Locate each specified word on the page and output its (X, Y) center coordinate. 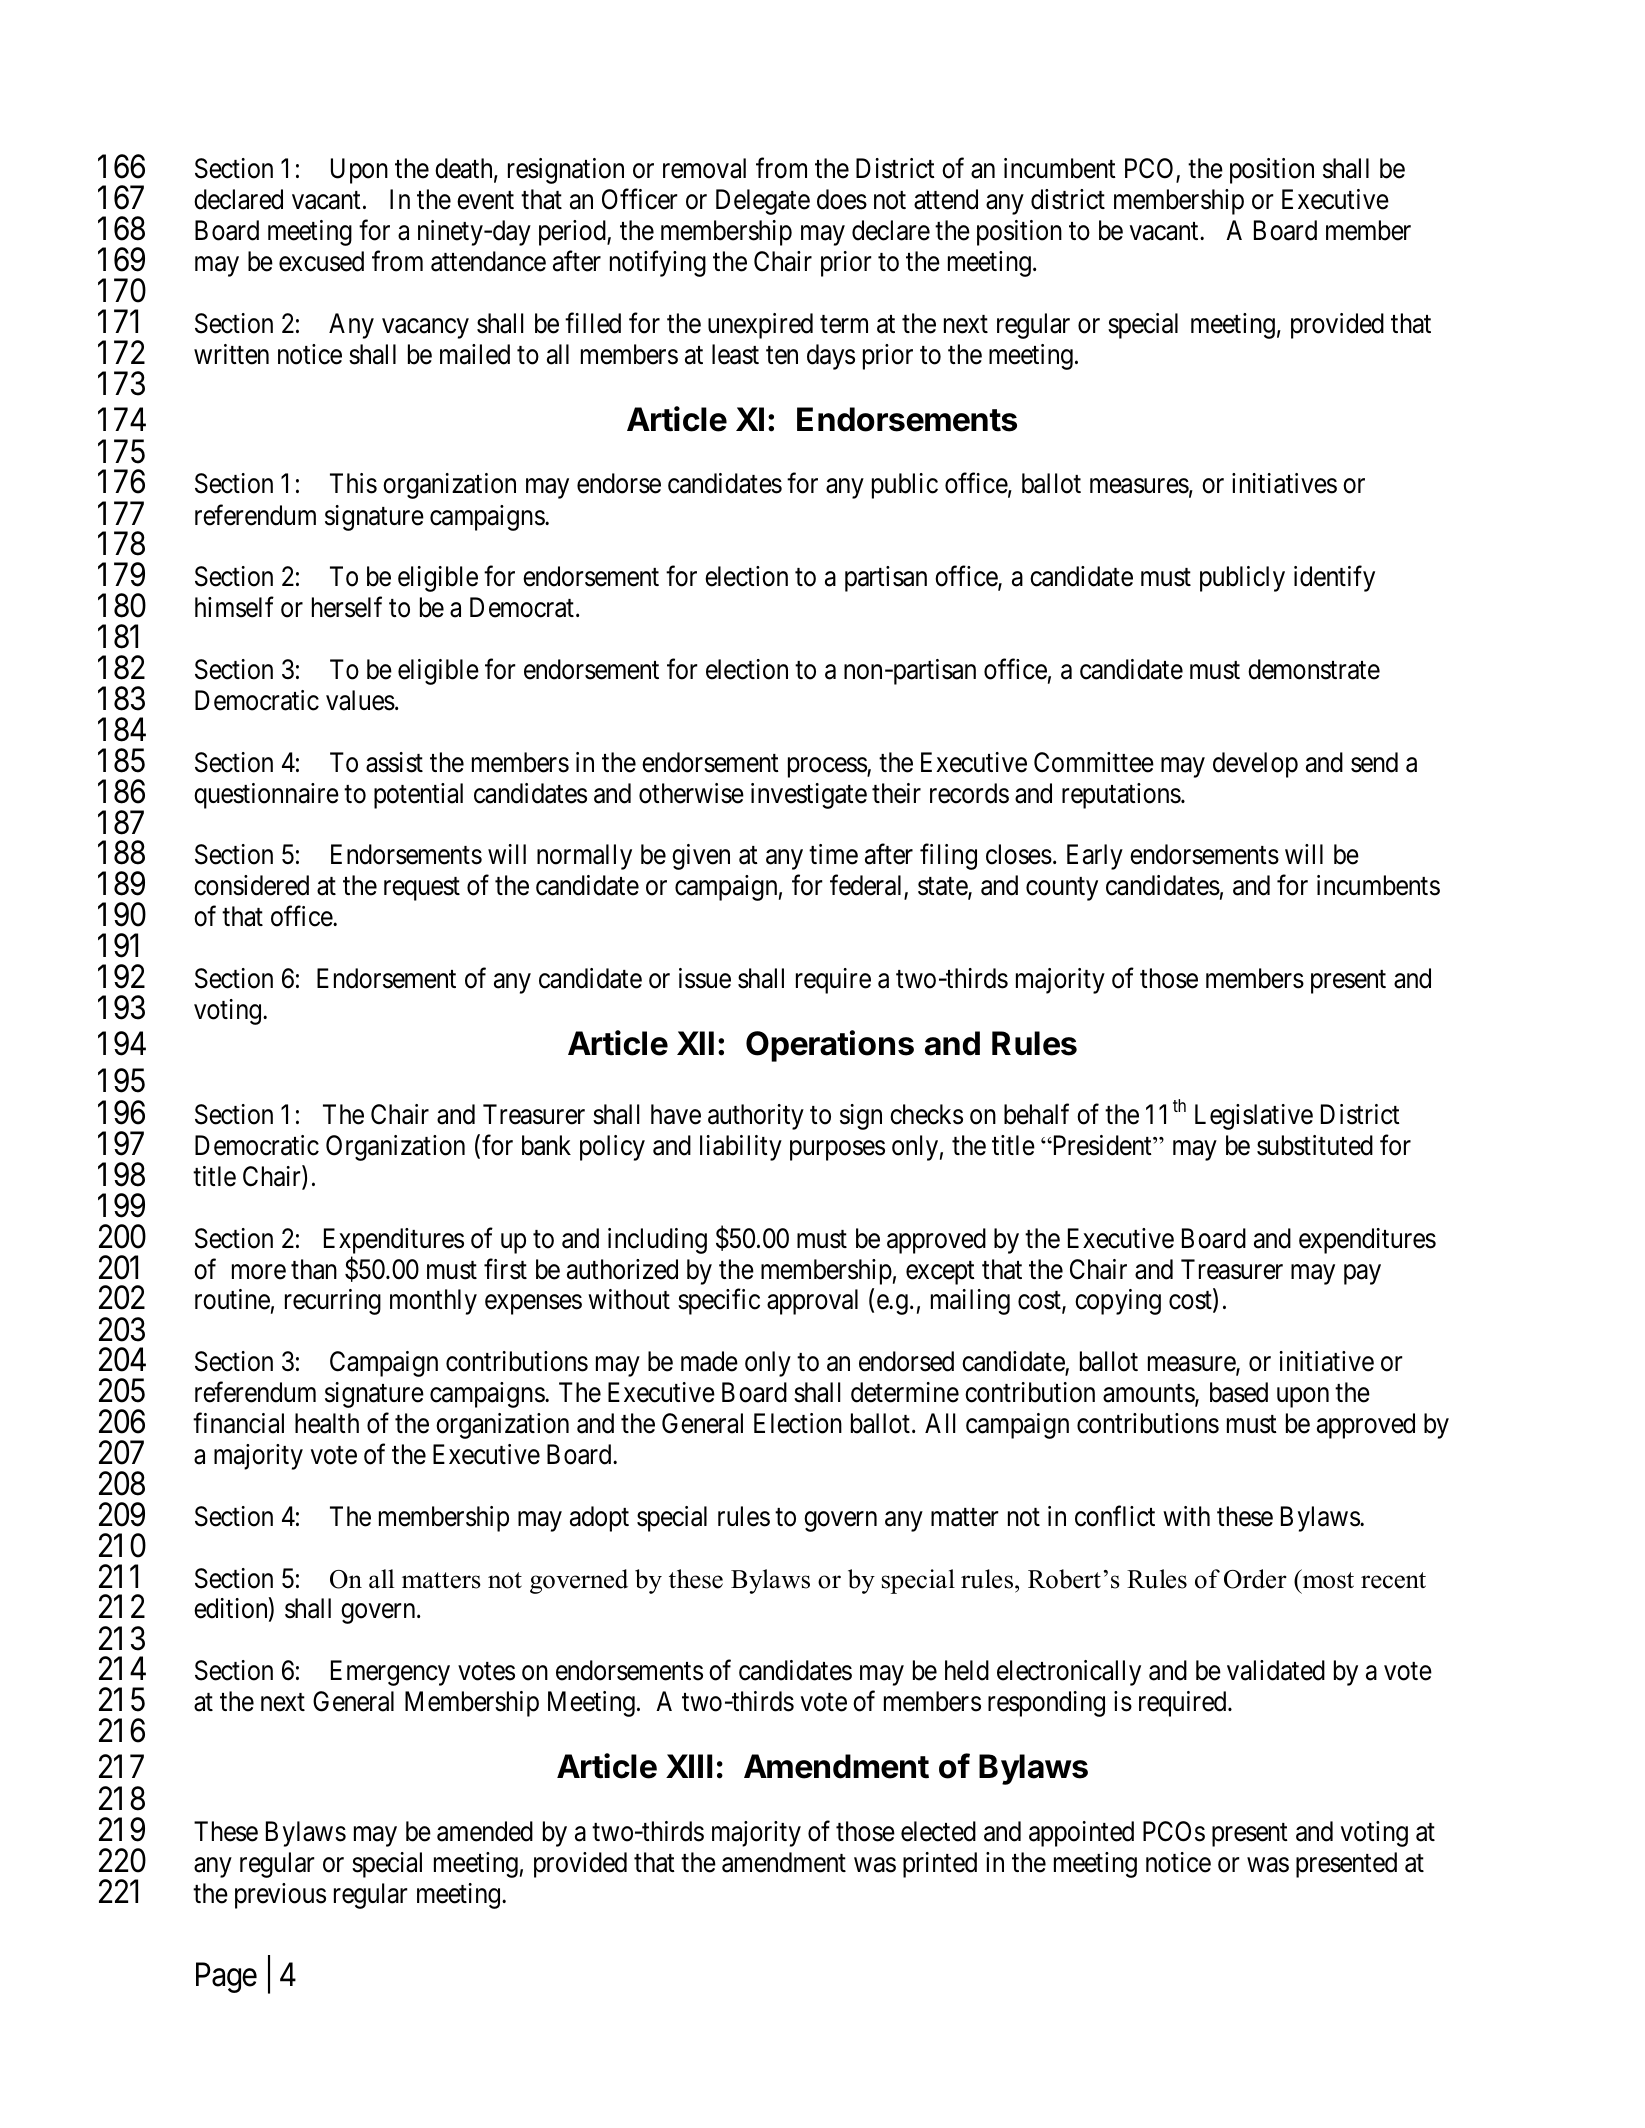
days (831, 357)
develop (1255, 765)
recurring (333, 1302)
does (842, 199)
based (1239, 1392)
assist (394, 762)
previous (280, 1896)
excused (321, 261)
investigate (809, 796)
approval (812, 1302)
